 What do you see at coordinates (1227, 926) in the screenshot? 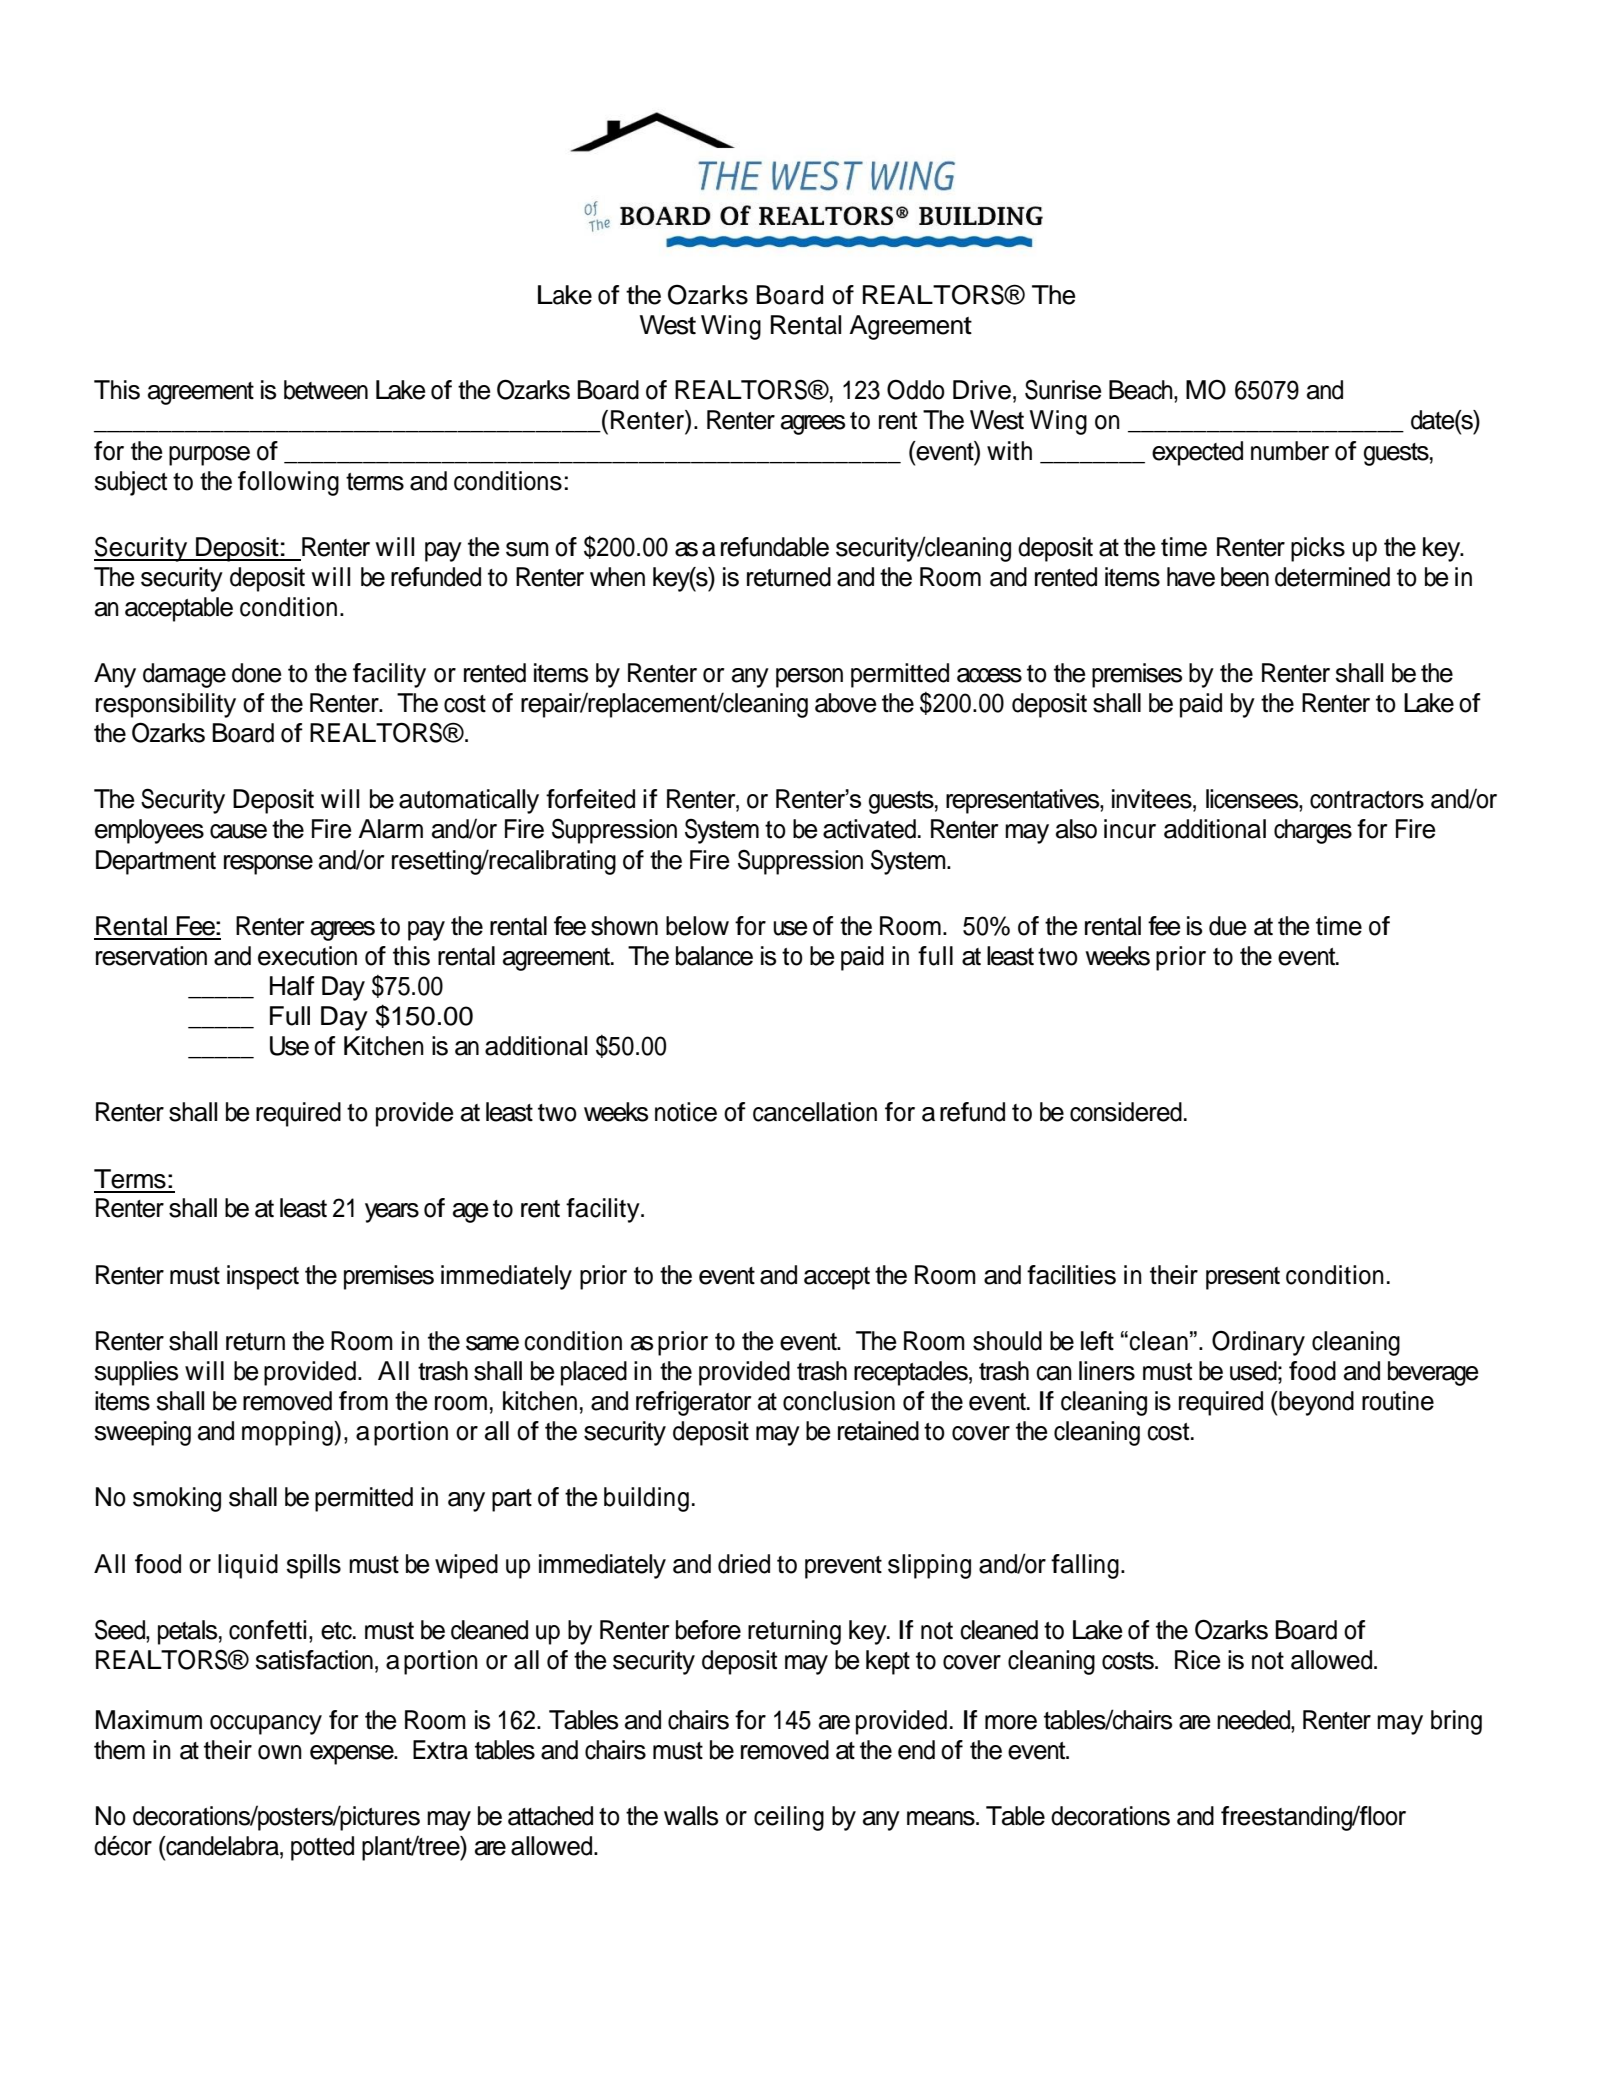
I see `due` at bounding box center [1227, 926].
